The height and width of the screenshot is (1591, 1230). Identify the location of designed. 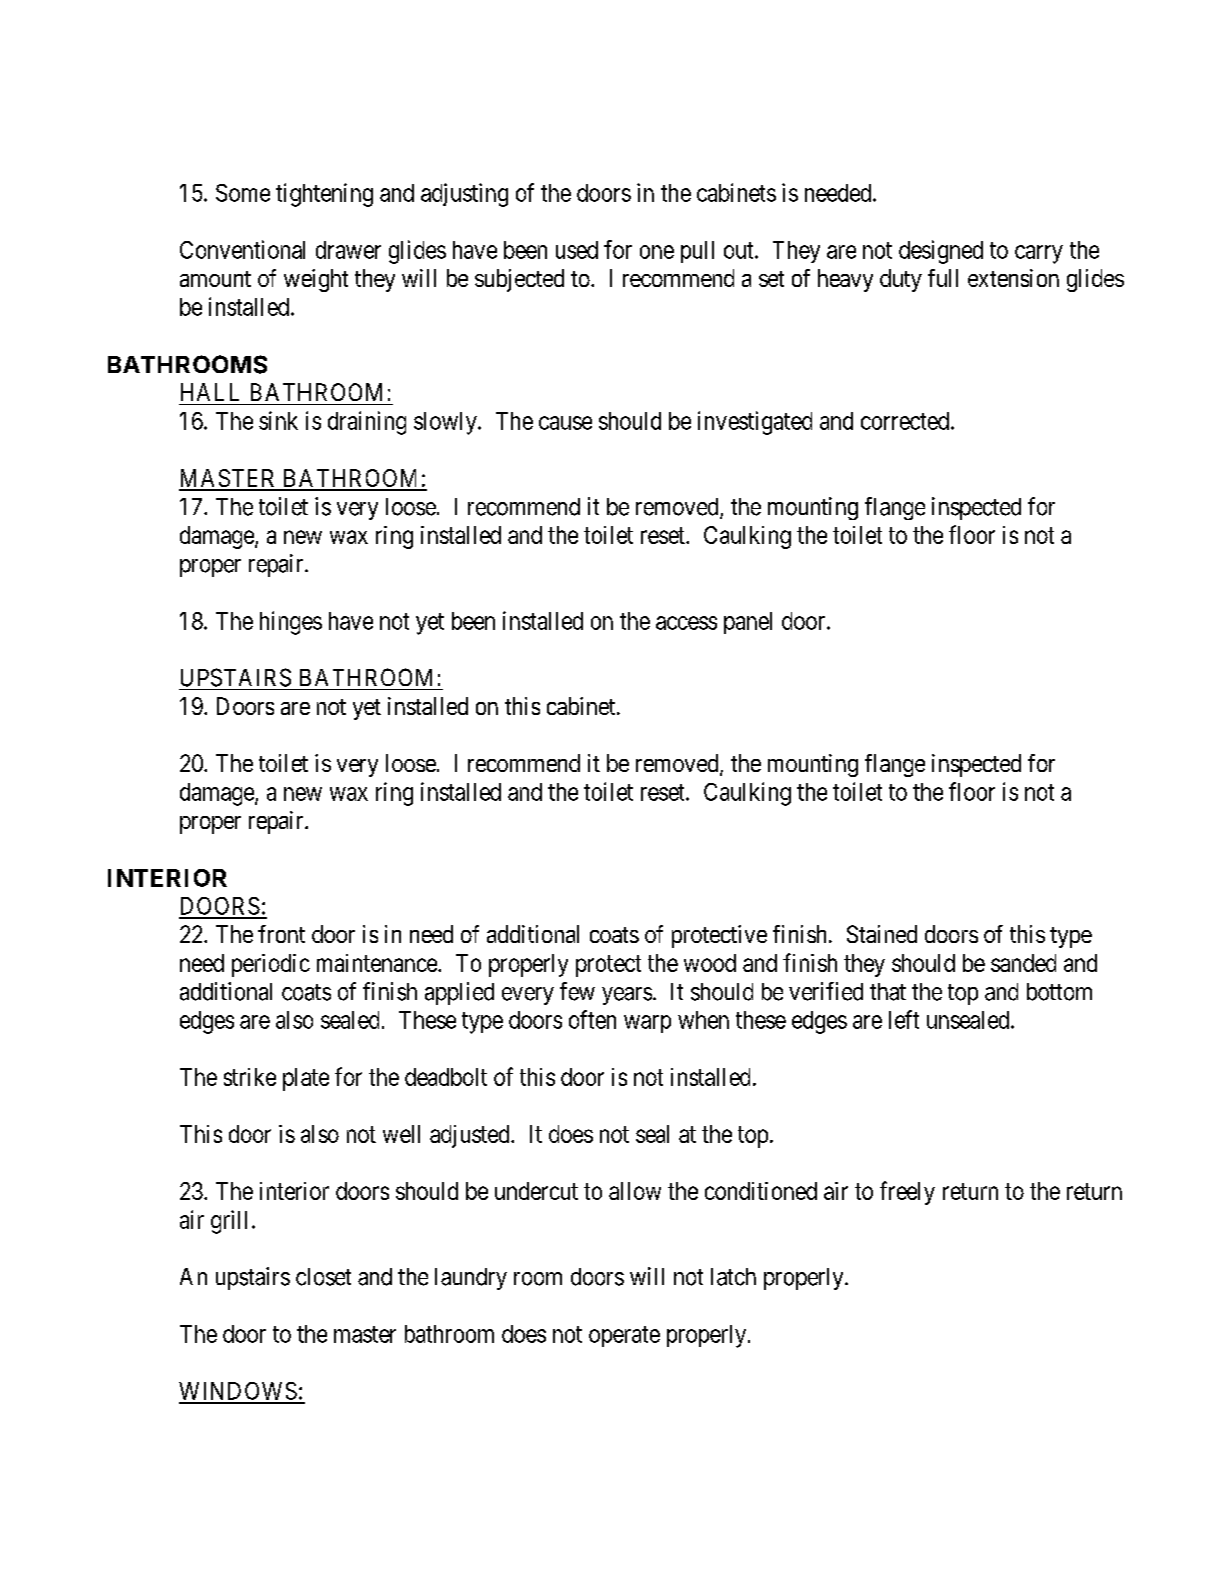
(941, 252).
